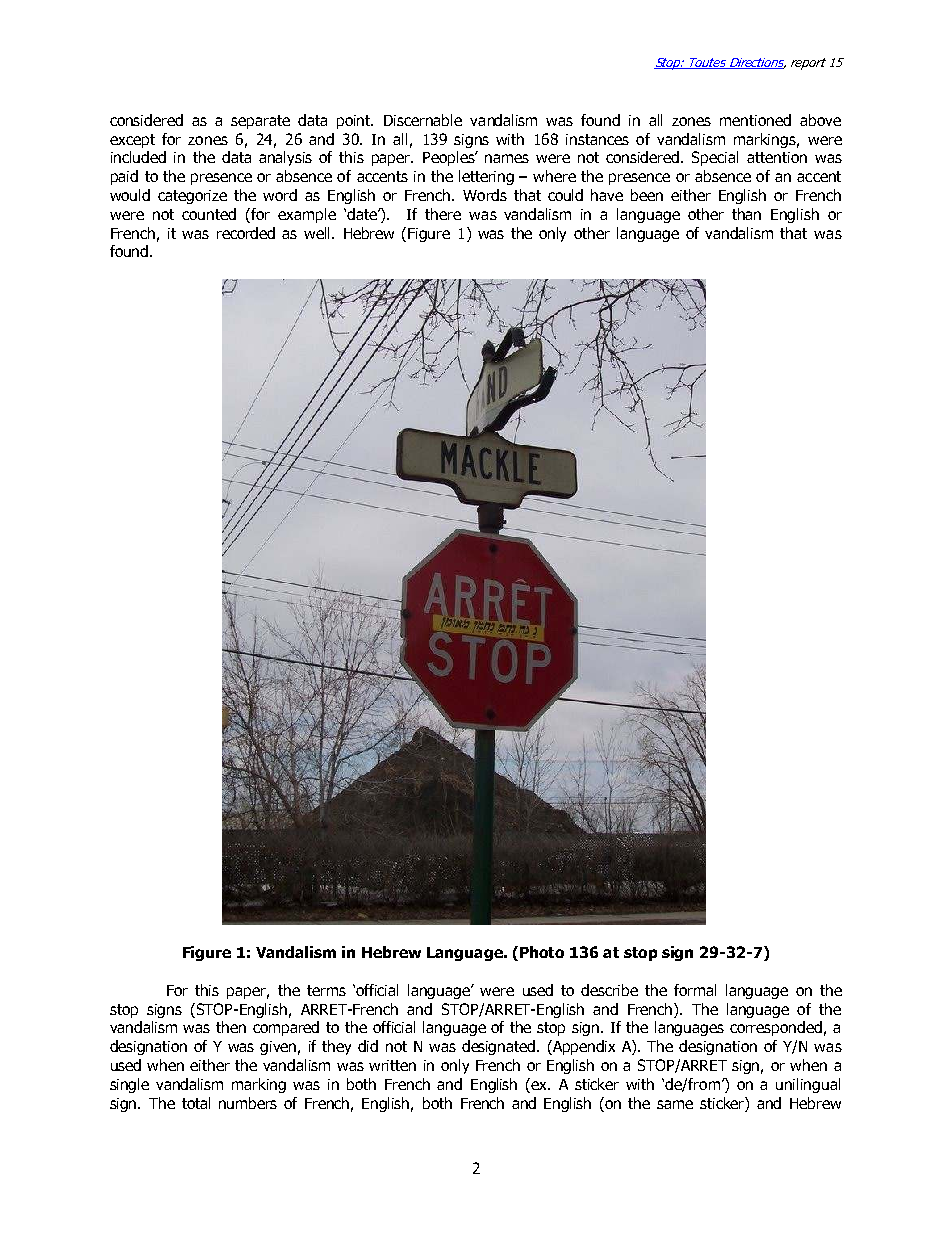 The image size is (952, 1233). I want to click on than, so click(746, 214).
